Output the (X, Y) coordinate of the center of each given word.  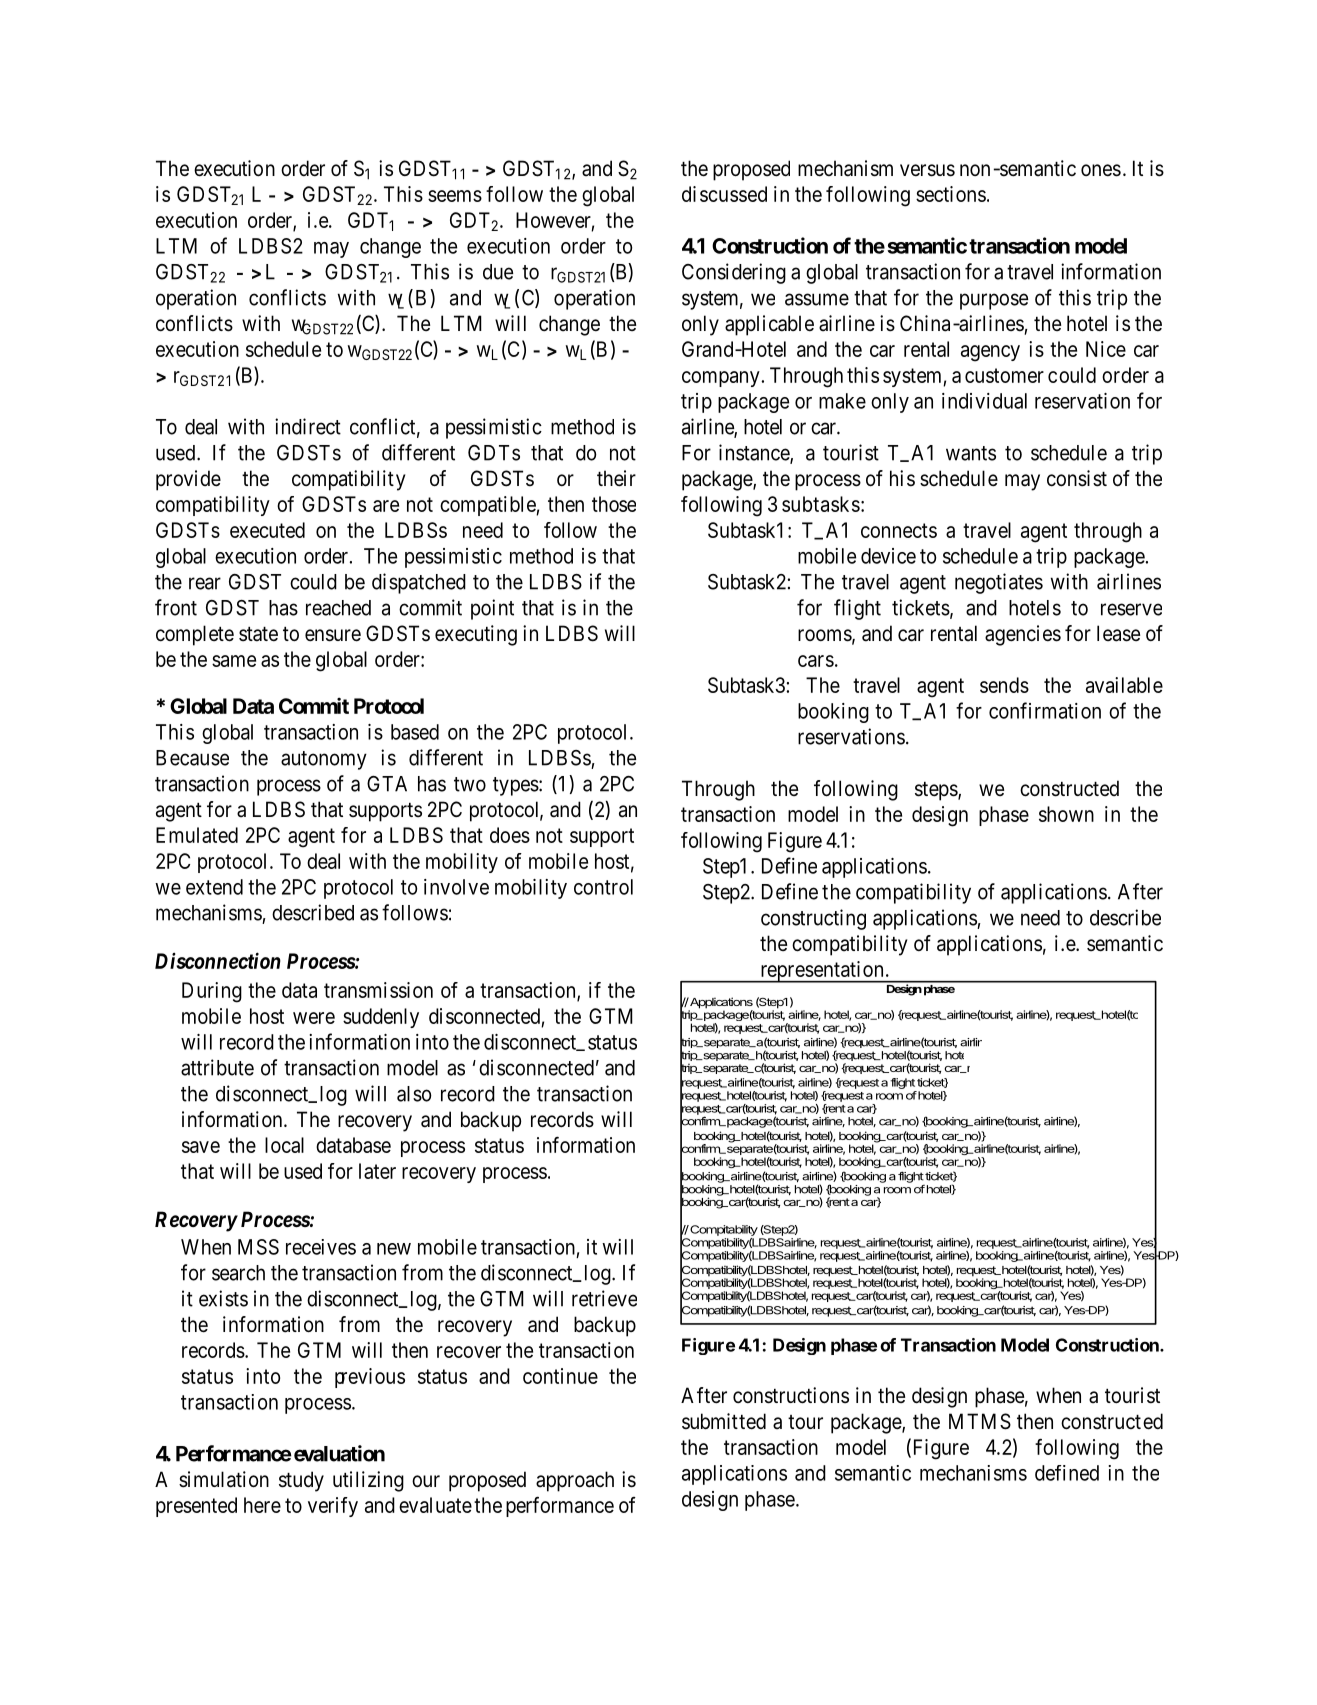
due (498, 272)
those (614, 504)
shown (1066, 814)
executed (267, 530)
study (301, 1481)
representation (822, 972)
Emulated (197, 835)
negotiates (999, 583)
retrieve (604, 1298)
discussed (724, 194)
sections (951, 194)
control (603, 887)
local (284, 1145)
